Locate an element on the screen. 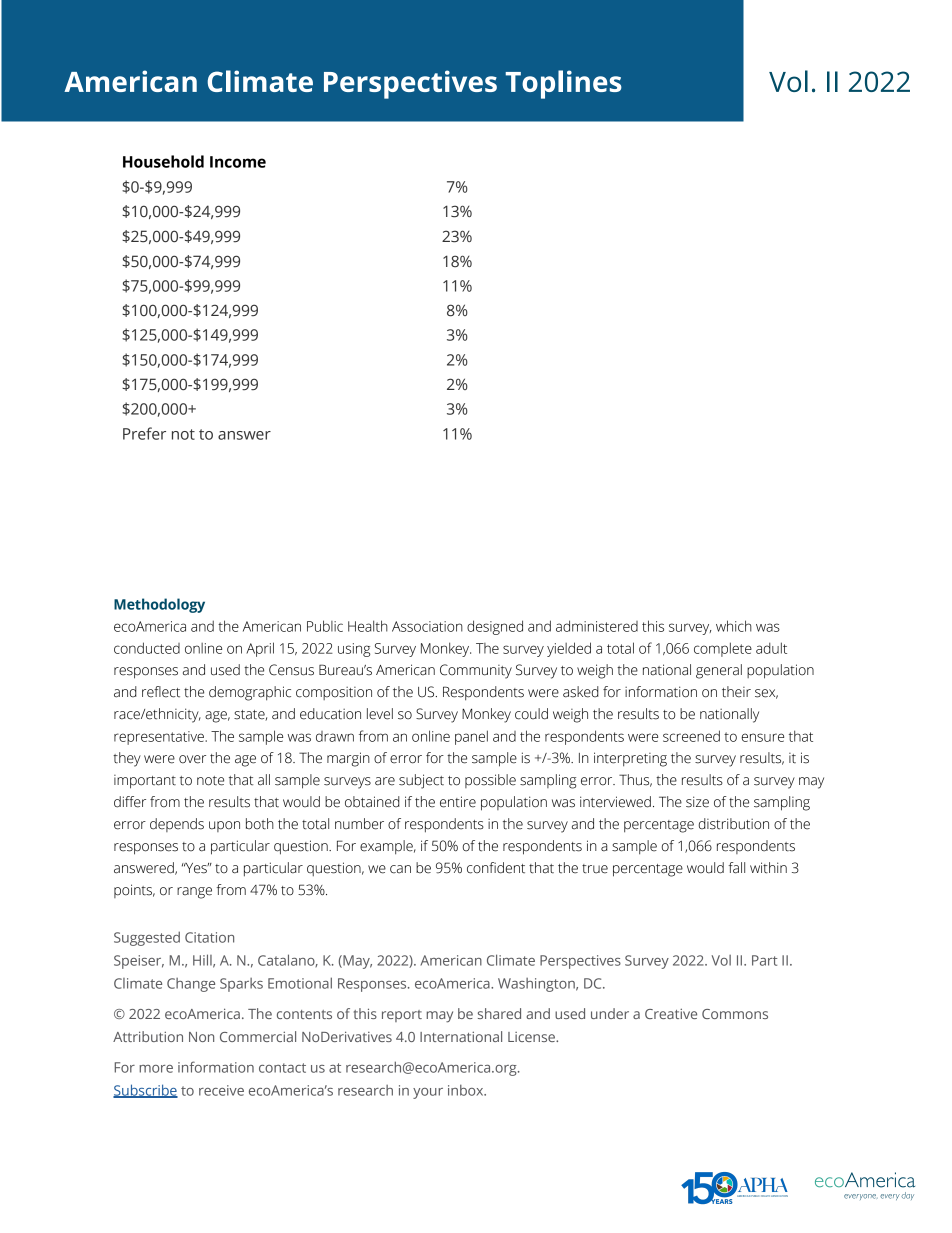  size is located at coordinates (697, 802).
